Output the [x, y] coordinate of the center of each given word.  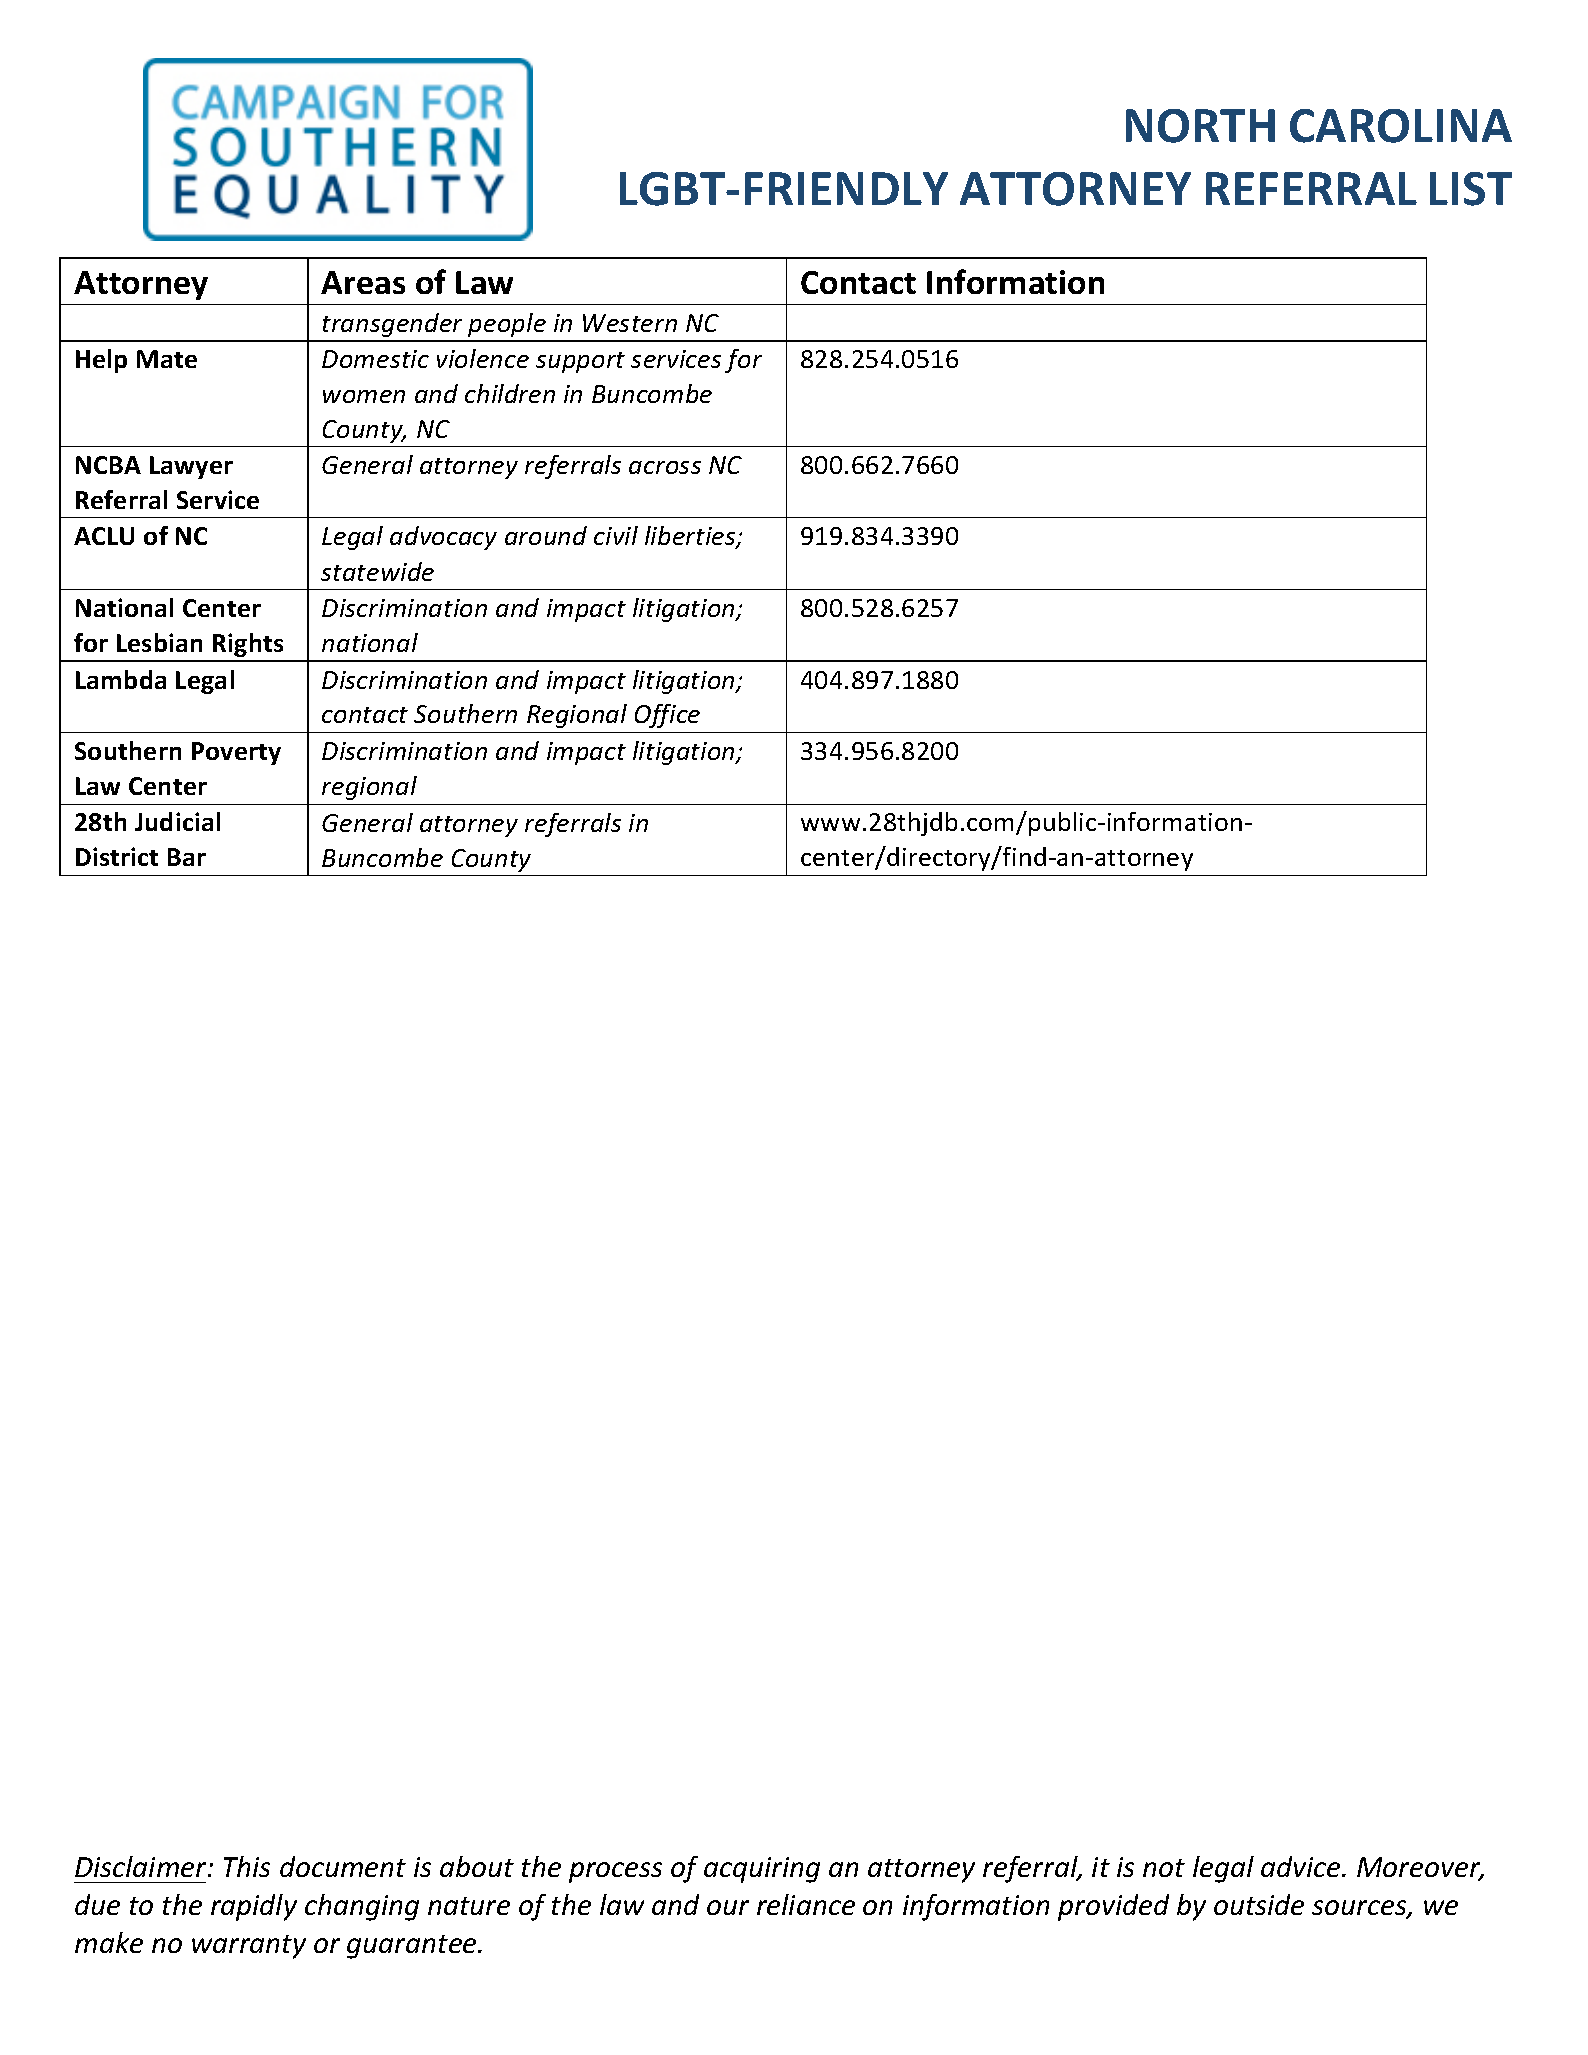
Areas [363, 282]
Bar [187, 857]
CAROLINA [1401, 126]
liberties [691, 537]
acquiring [762, 1870]
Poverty [236, 753]
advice [1302, 1866]
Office [667, 716]
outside [1259, 1904]
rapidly [254, 1907]
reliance [806, 1904]
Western [630, 323]
